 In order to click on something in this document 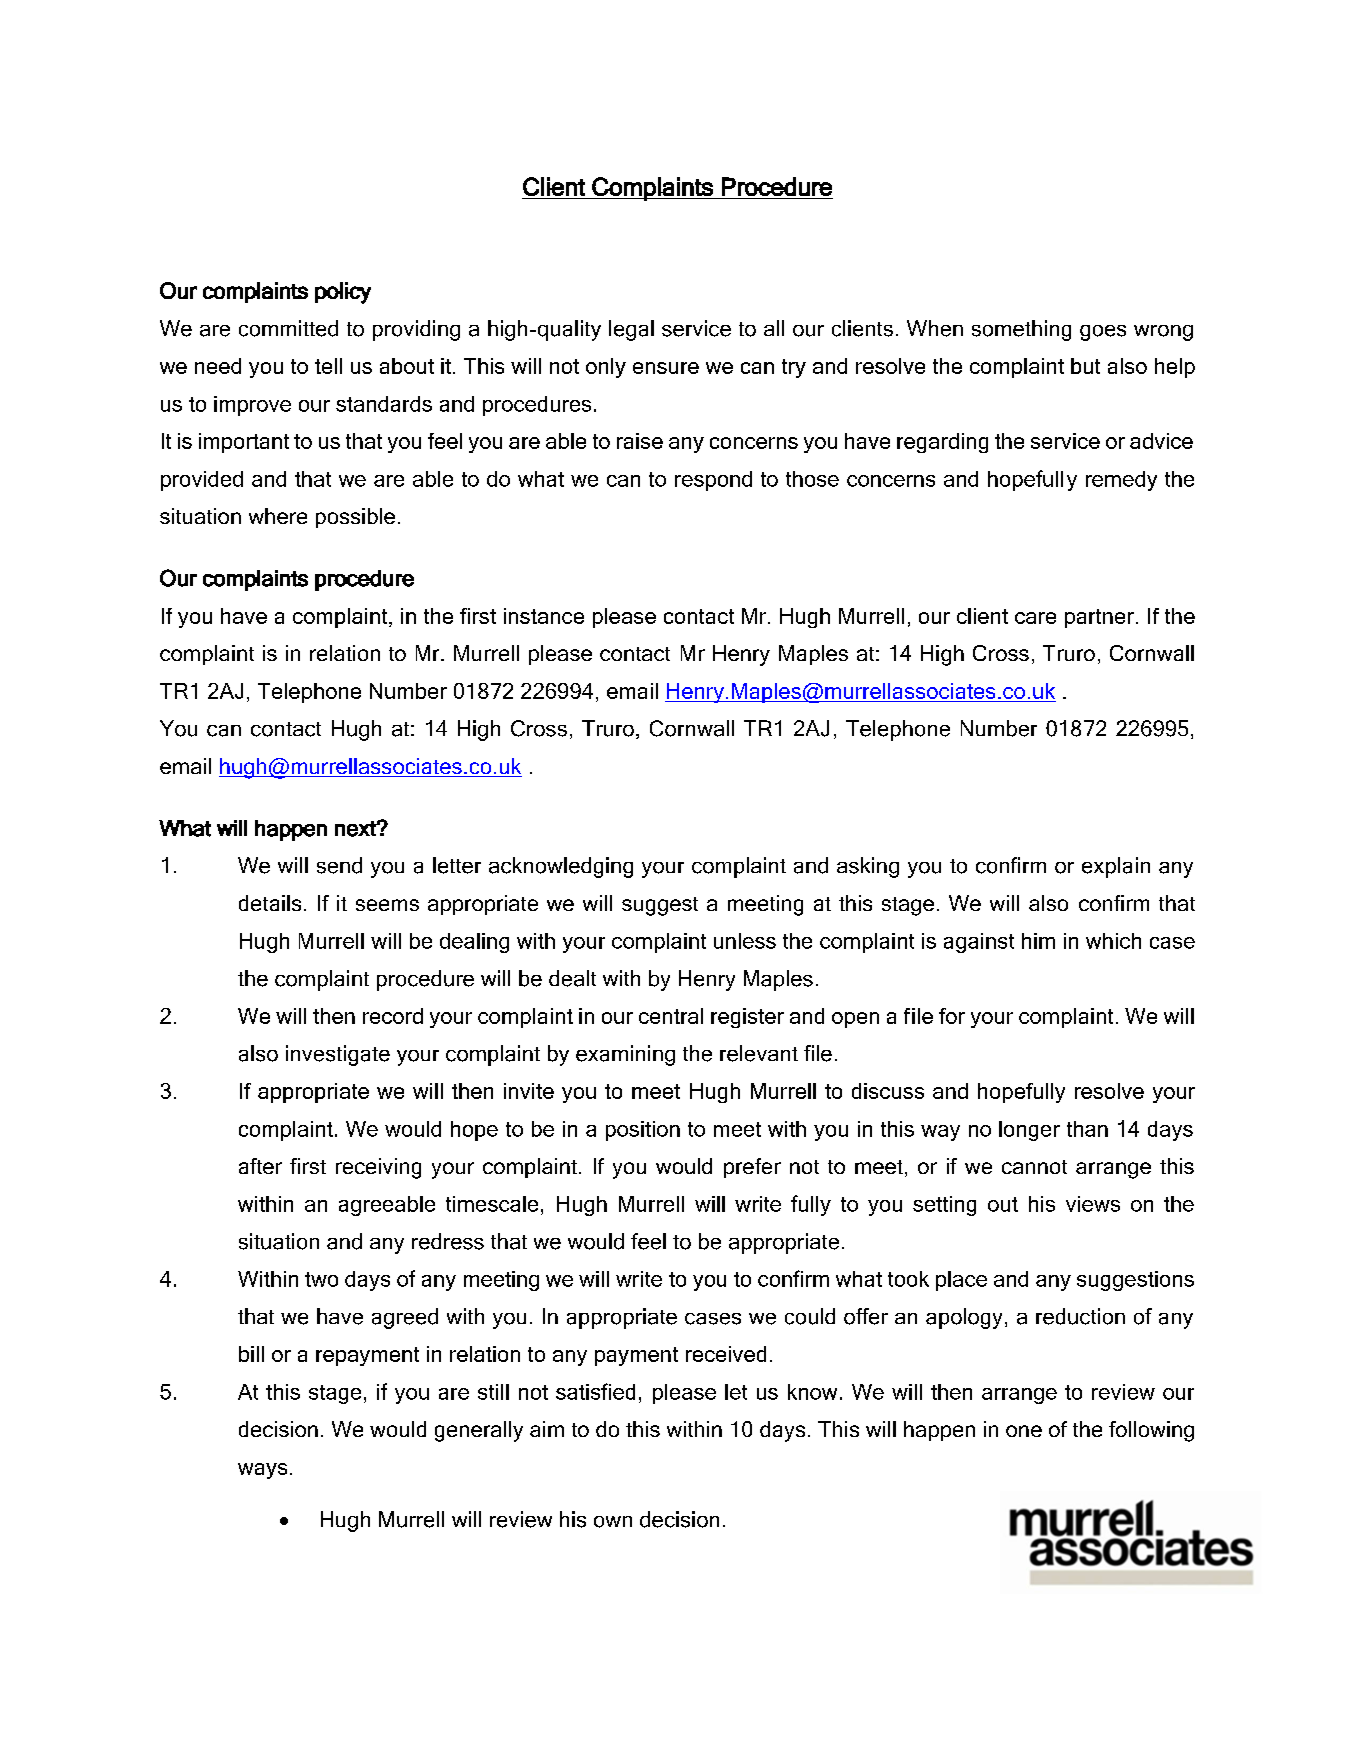, I will do `click(1021, 330)`.
